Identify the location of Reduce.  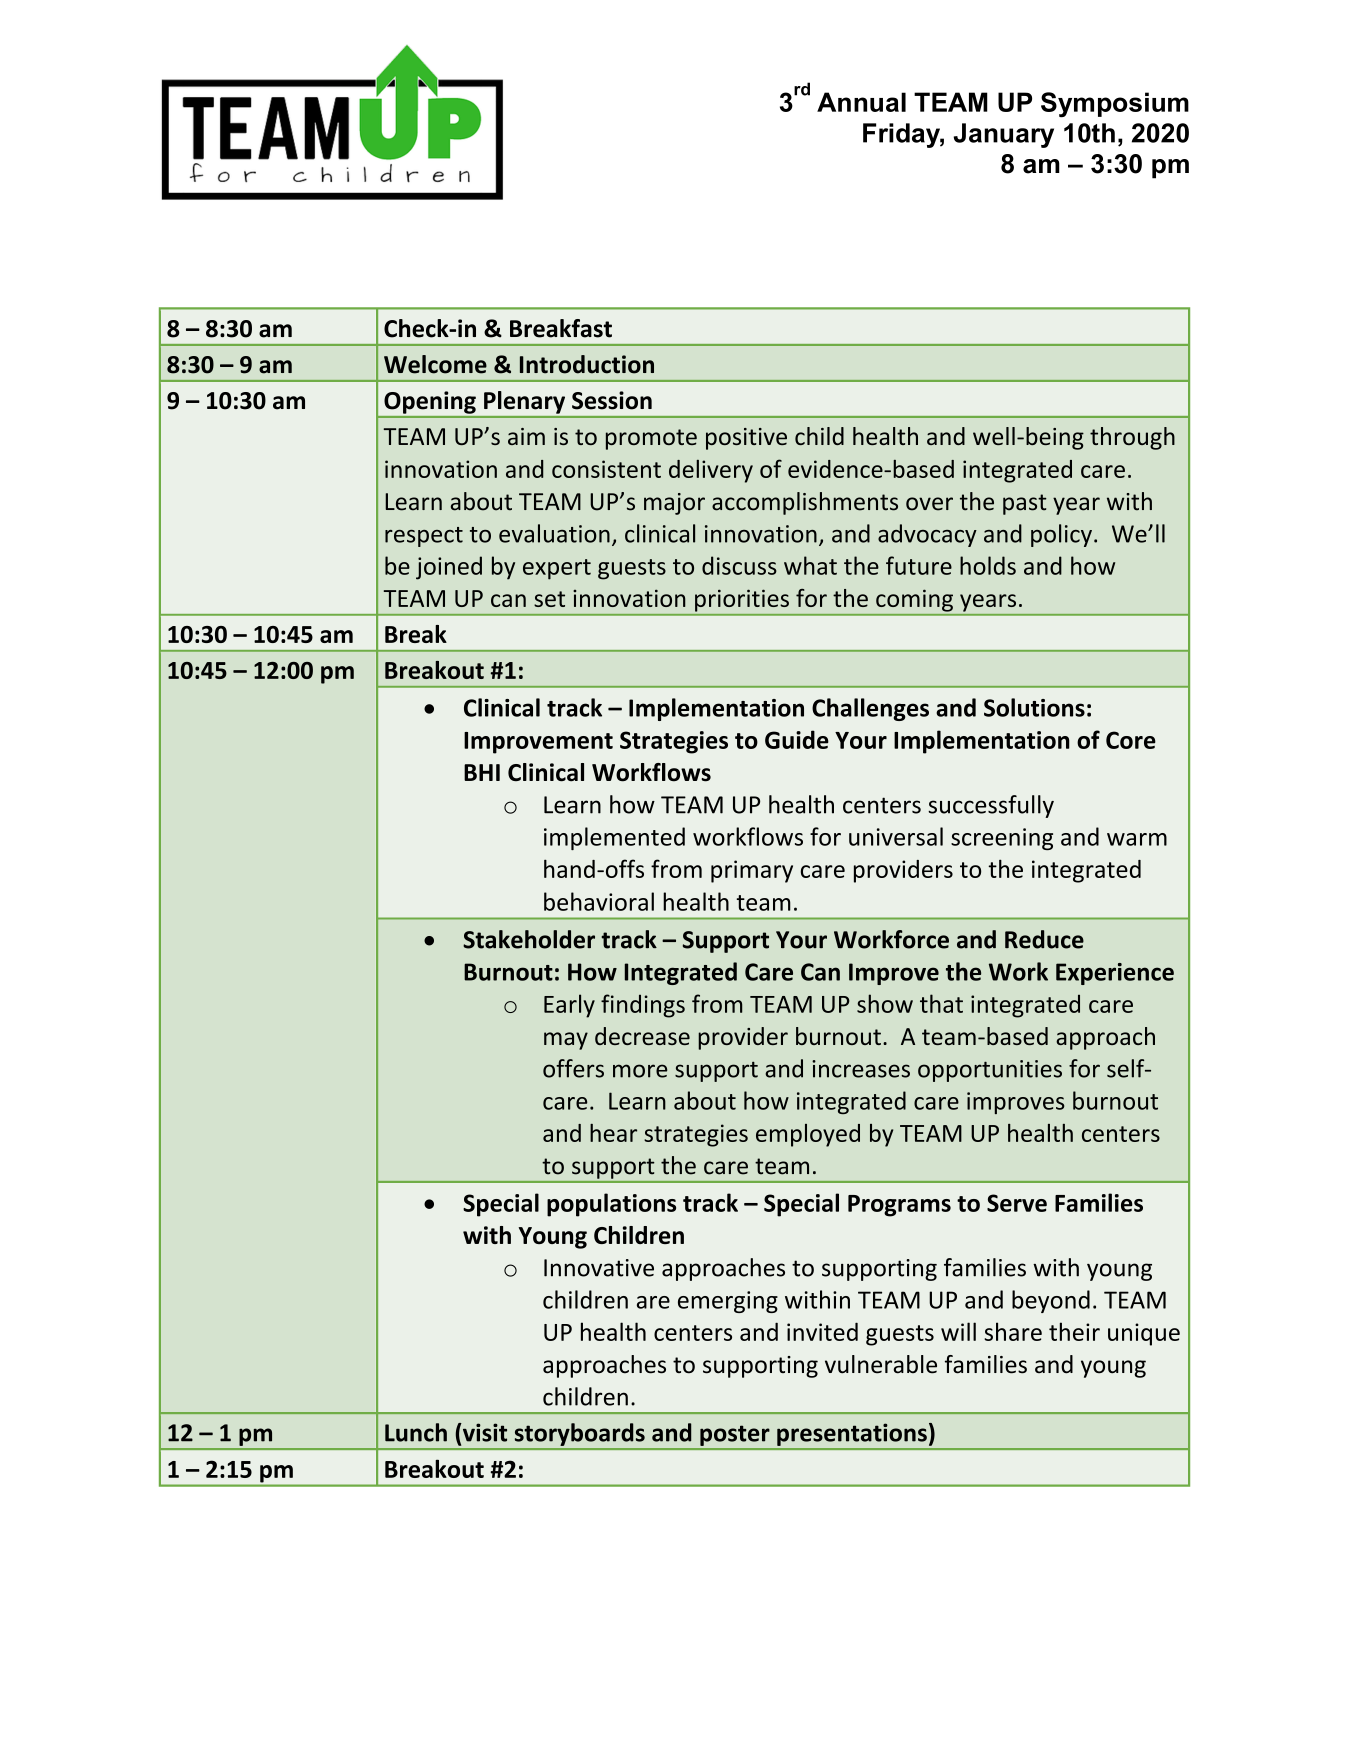
(1044, 939).
